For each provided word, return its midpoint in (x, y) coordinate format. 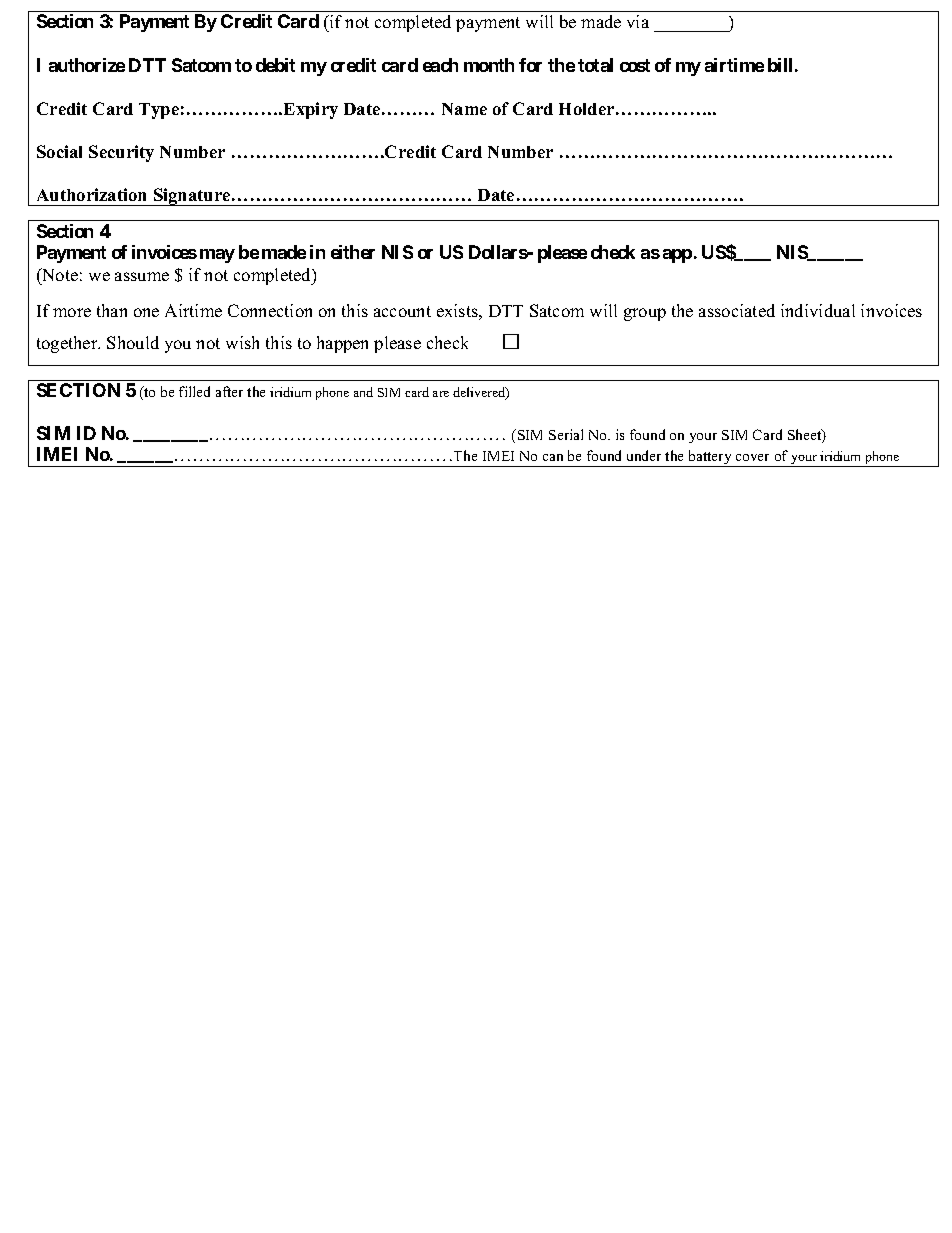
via (638, 21)
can (553, 457)
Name (464, 109)
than (112, 310)
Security (121, 153)
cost (635, 65)
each (440, 65)
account (402, 311)
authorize (87, 65)
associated (737, 310)
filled (194, 391)
